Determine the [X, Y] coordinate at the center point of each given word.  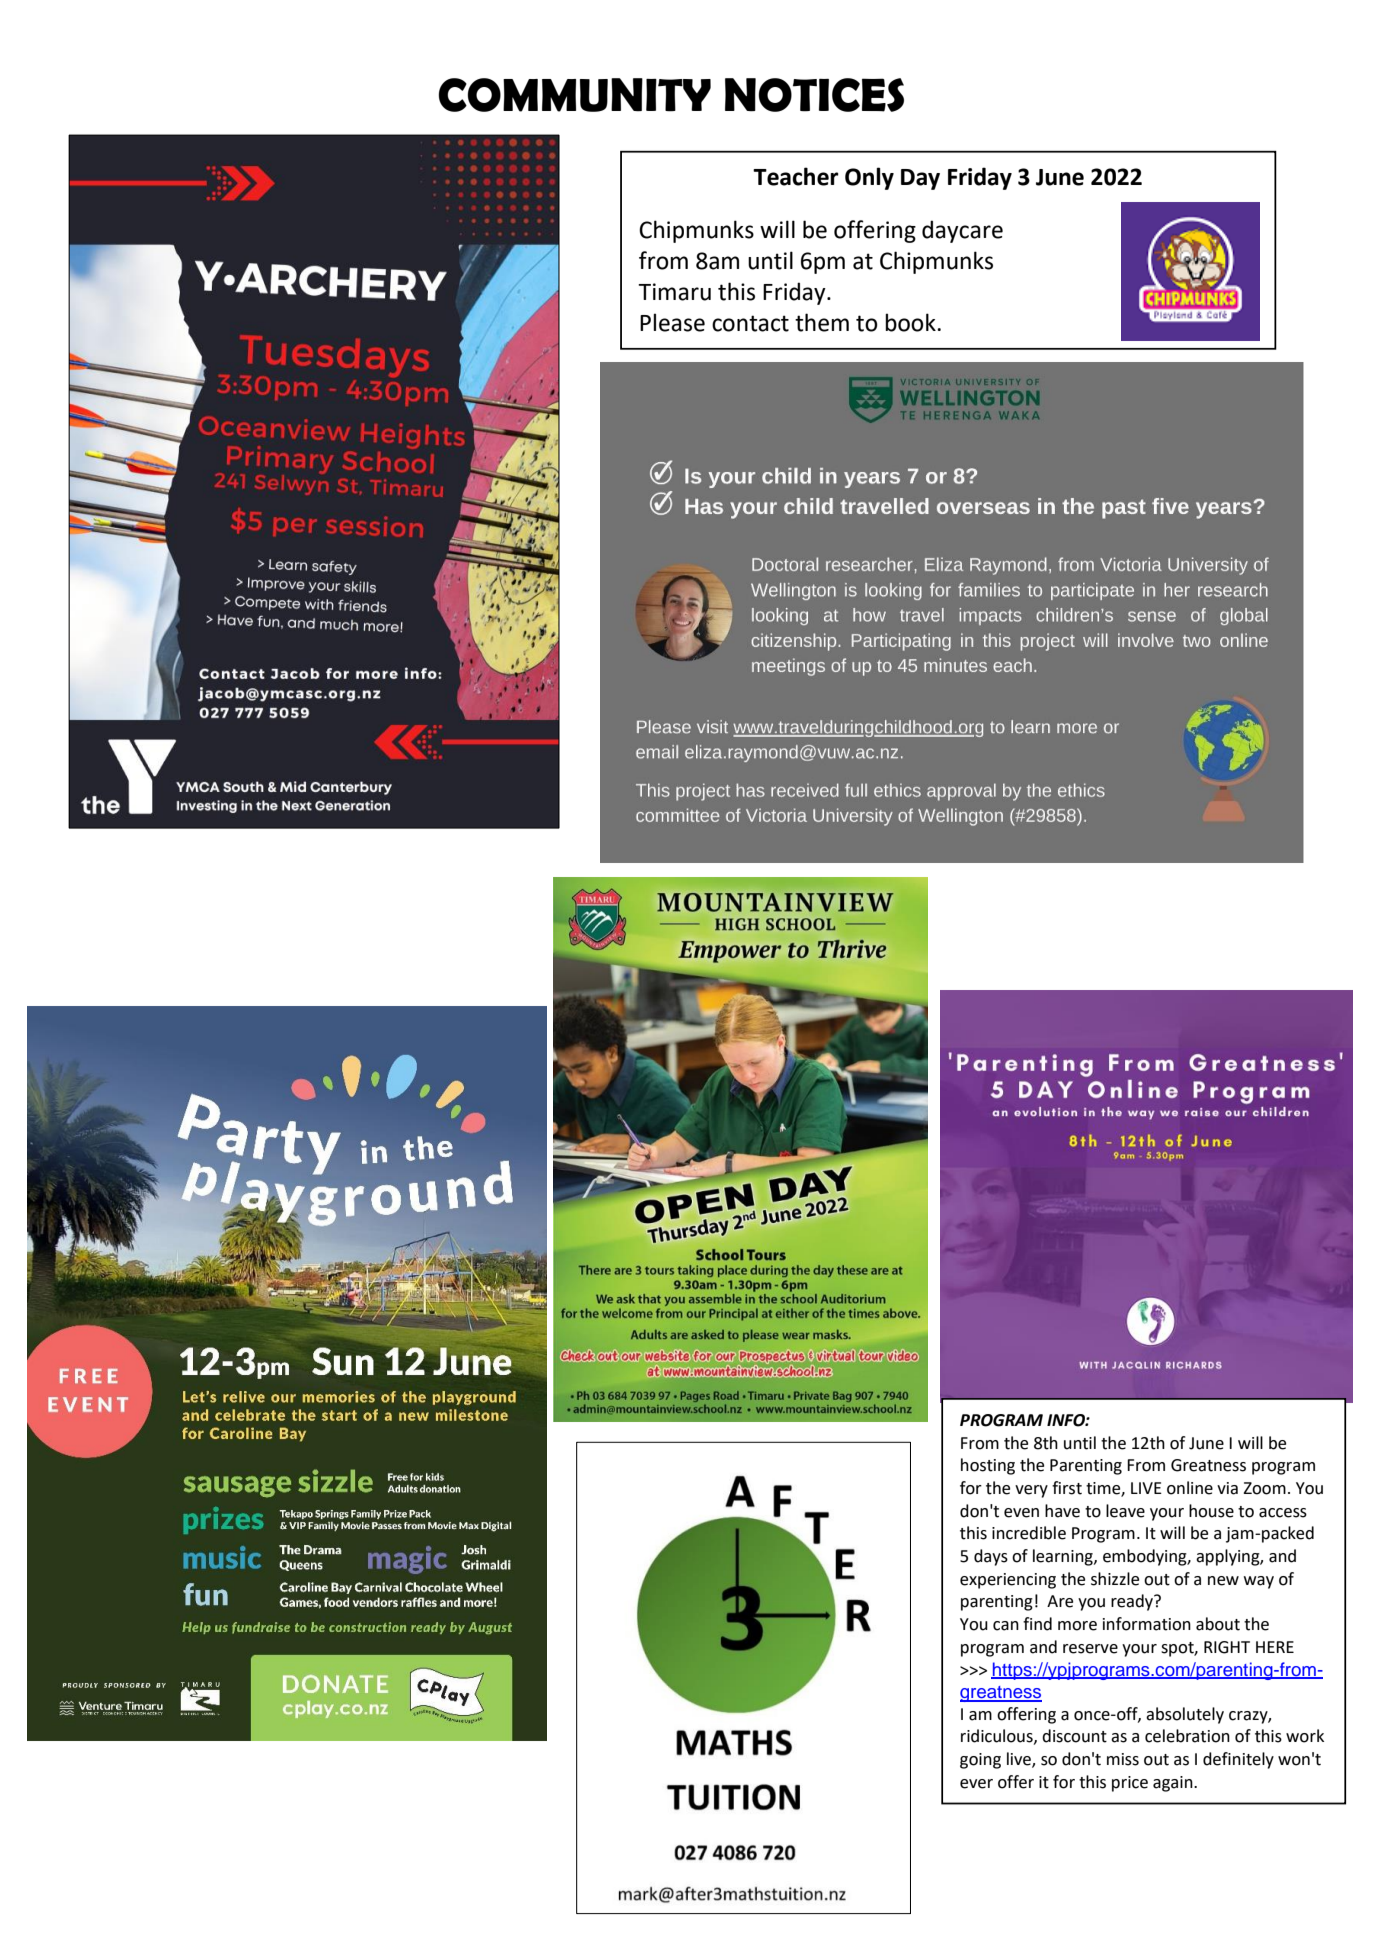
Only [869, 178]
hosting [988, 1466]
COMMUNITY [575, 95]
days [991, 1557]
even [1021, 1513]
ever [976, 1784]
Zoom [1264, 1488]
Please [672, 322]
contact [750, 323]
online [1190, 1488]
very [1031, 1491]
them [822, 322]
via [1227, 1488]
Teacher [796, 176]
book [911, 322]
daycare [962, 231]
